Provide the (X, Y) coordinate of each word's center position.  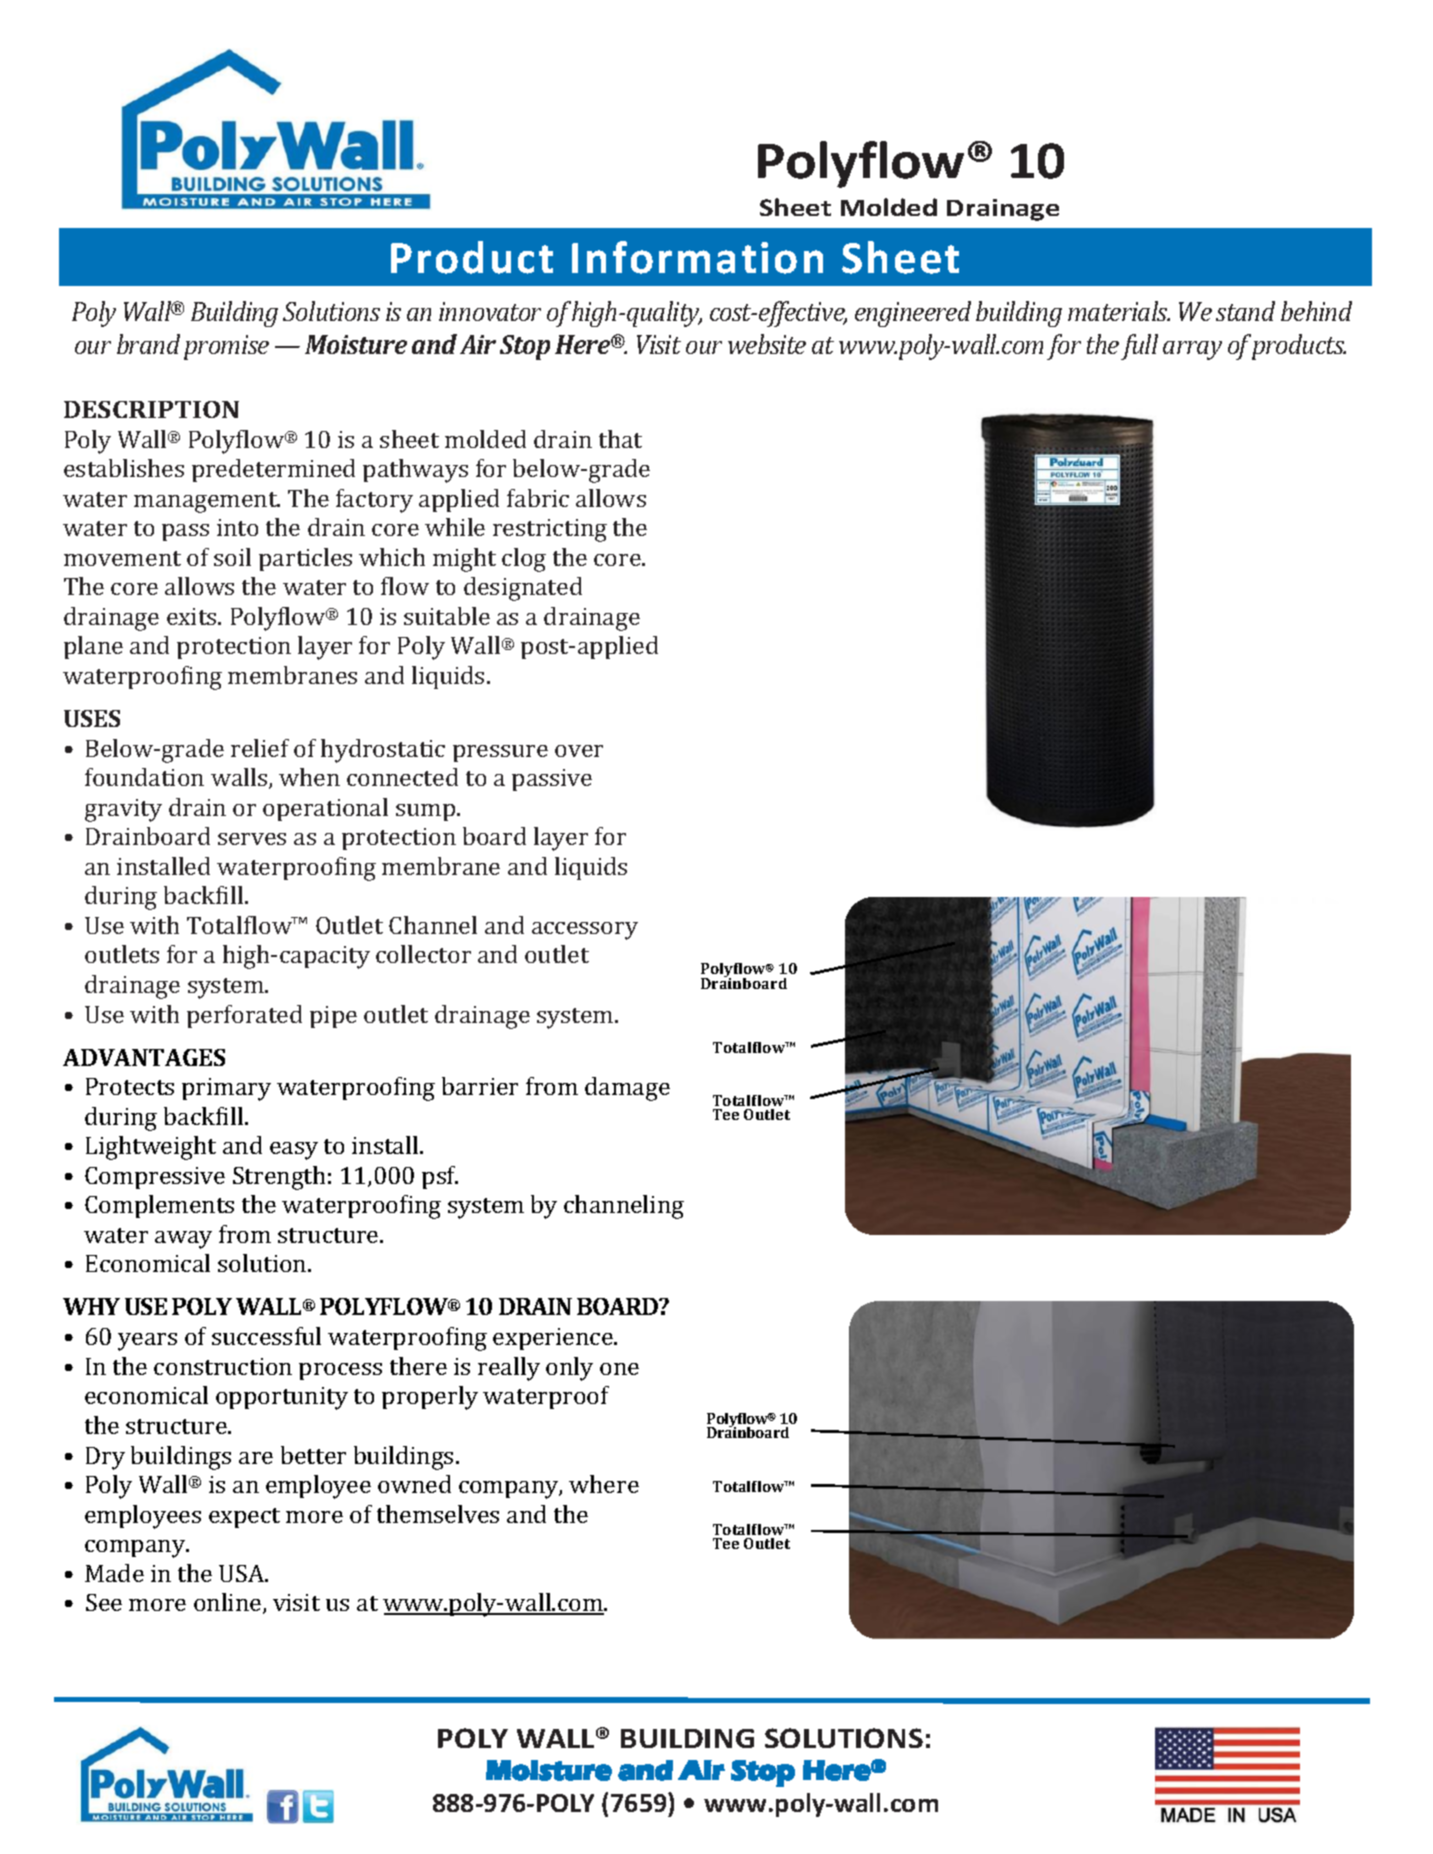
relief (260, 748)
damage (627, 1089)
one (619, 1369)
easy (294, 1151)
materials (1119, 311)
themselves (438, 1514)
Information (697, 257)
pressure (500, 753)
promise (226, 347)
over (579, 751)
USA (243, 1573)
